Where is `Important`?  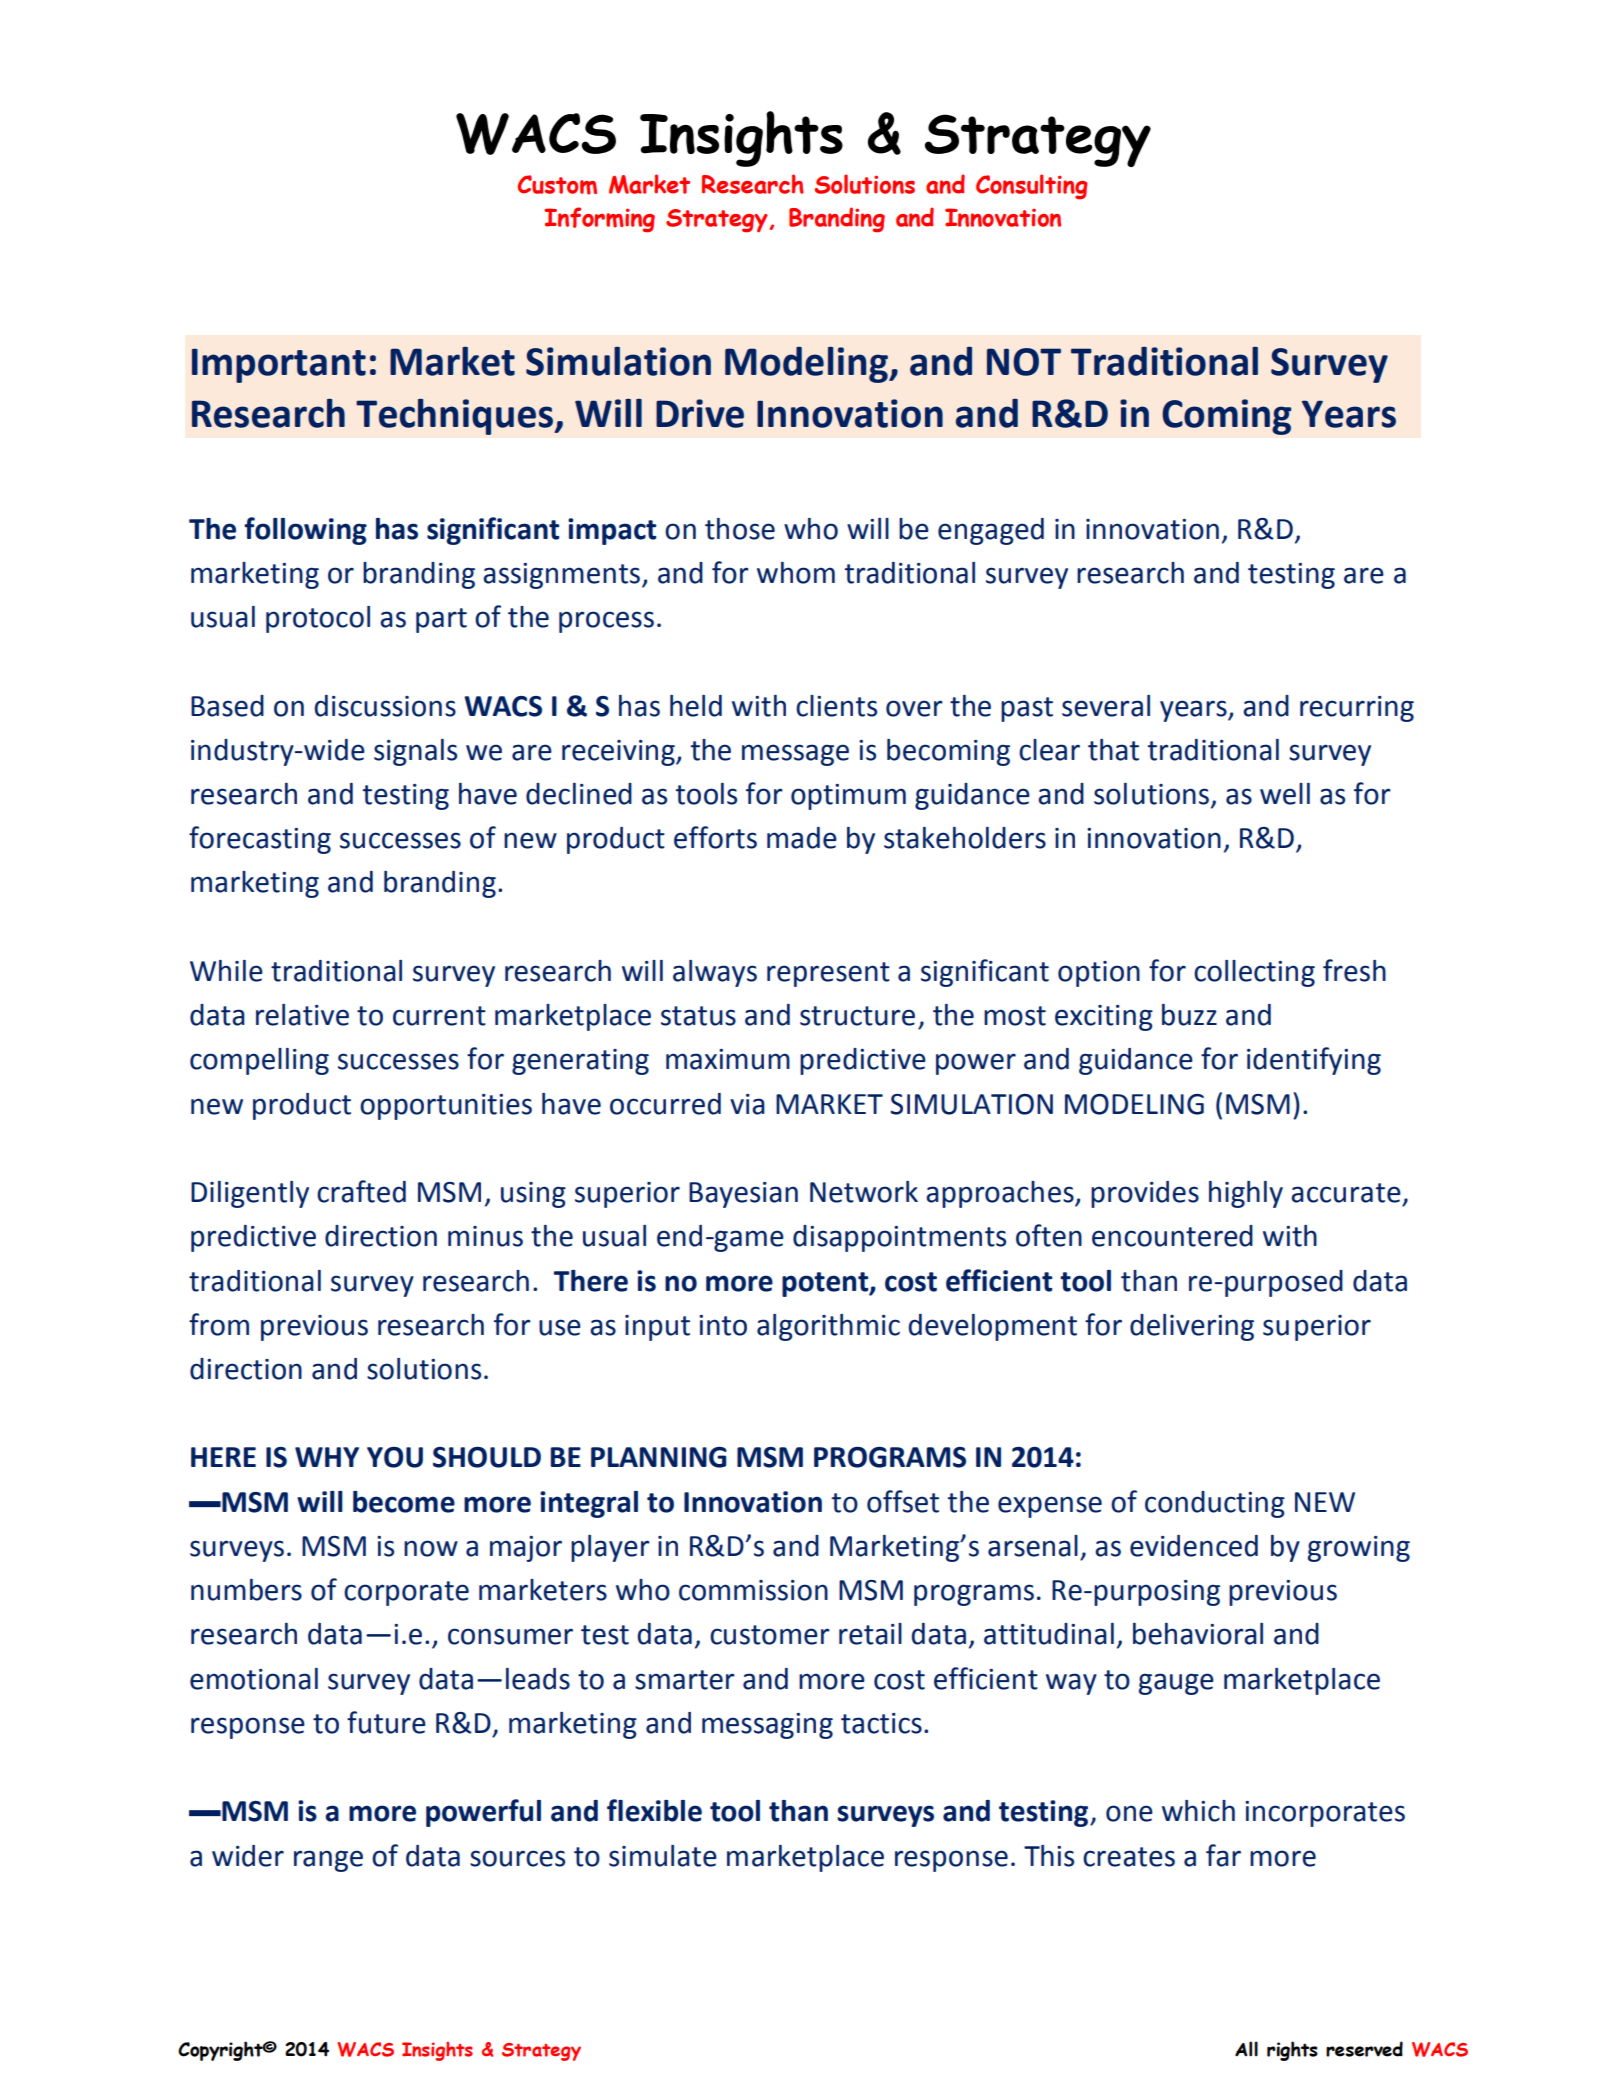 Important is located at coordinates (279, 365).
